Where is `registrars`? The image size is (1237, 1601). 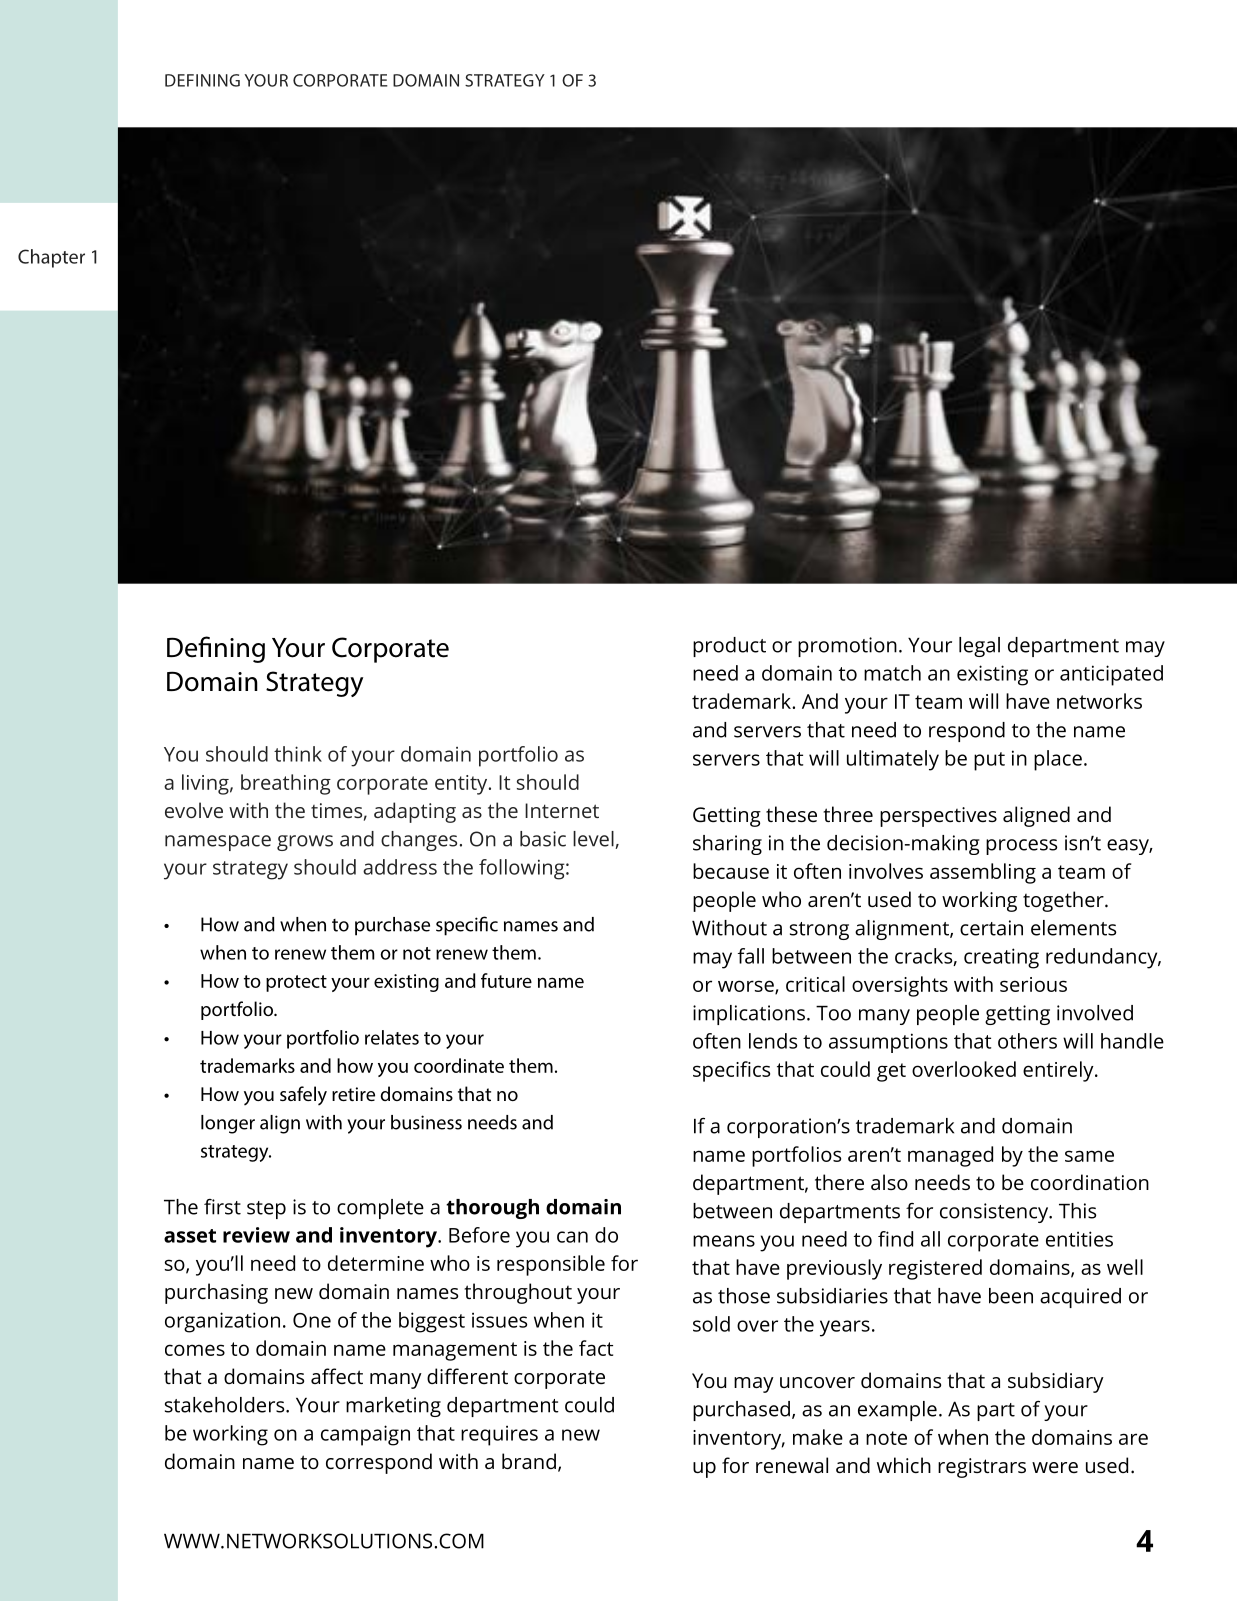 registrars is located at coordinates (982, 1468).
